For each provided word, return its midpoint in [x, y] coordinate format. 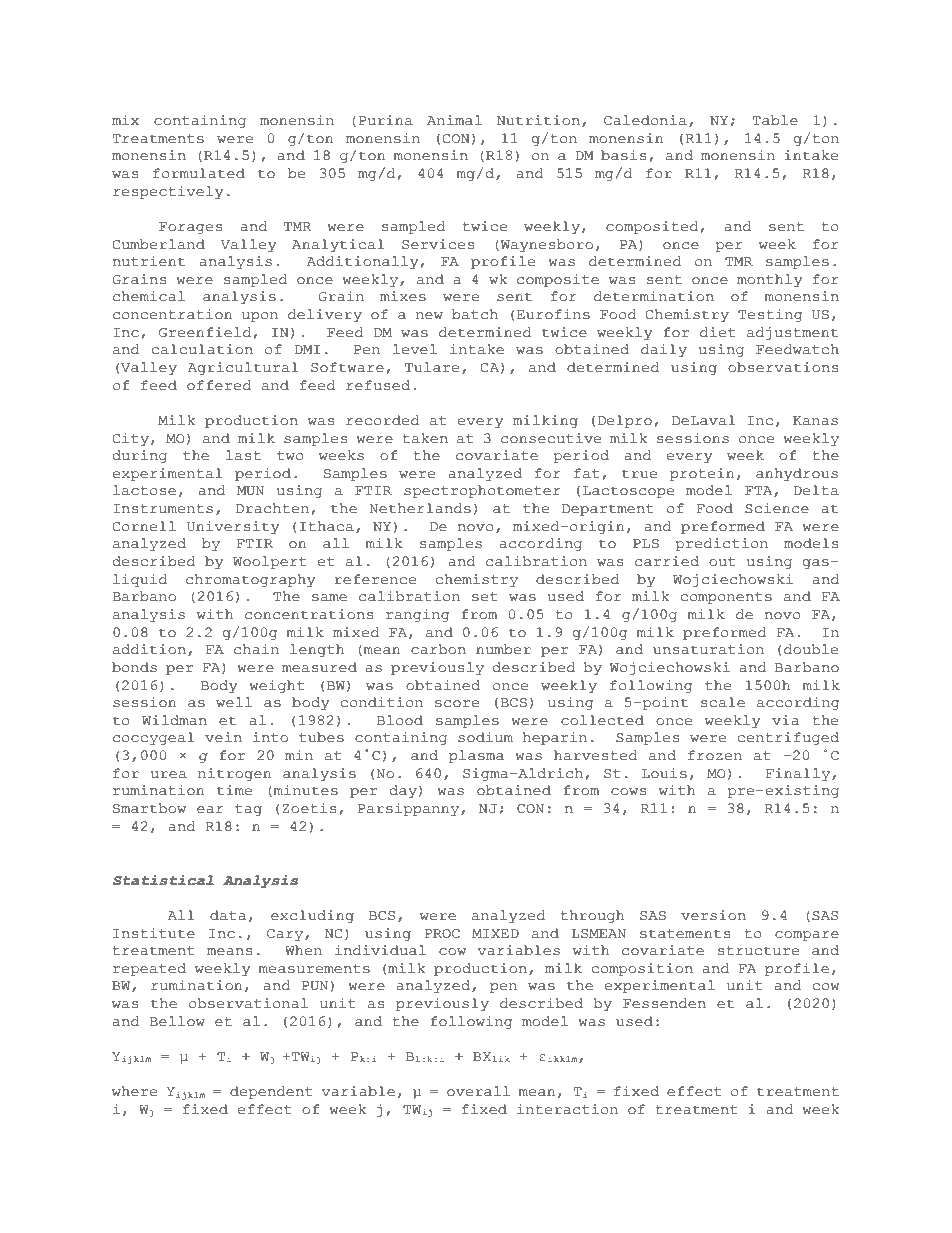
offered [219, 385]
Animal [454, 120]
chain [256, 649]
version [713, 915]
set [485, 597]
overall [478, 1091]
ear [210, 810]
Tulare [432, 367]
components [726, 598]
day [403, 791]
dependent [271, 1092]
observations [783, 367]
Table [775, 120]
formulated [199, 173]
